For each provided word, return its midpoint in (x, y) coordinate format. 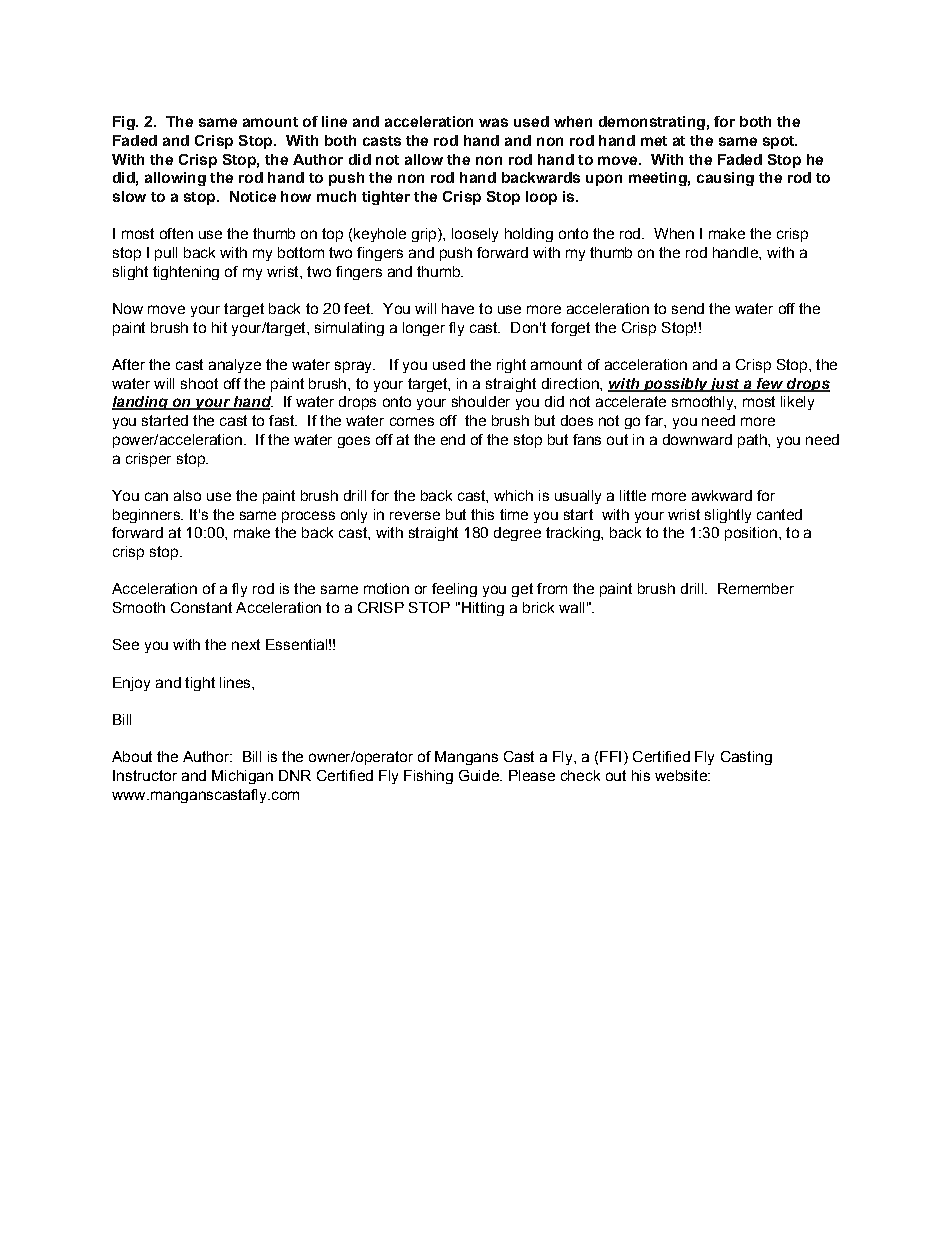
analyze (235, 366)
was (493, 122)
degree (517, 534)
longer (424, 329)
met (654, 141)
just (725, 385)
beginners (147, 516)
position (751, 534)
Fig (125, 123)
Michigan (242, 777)
